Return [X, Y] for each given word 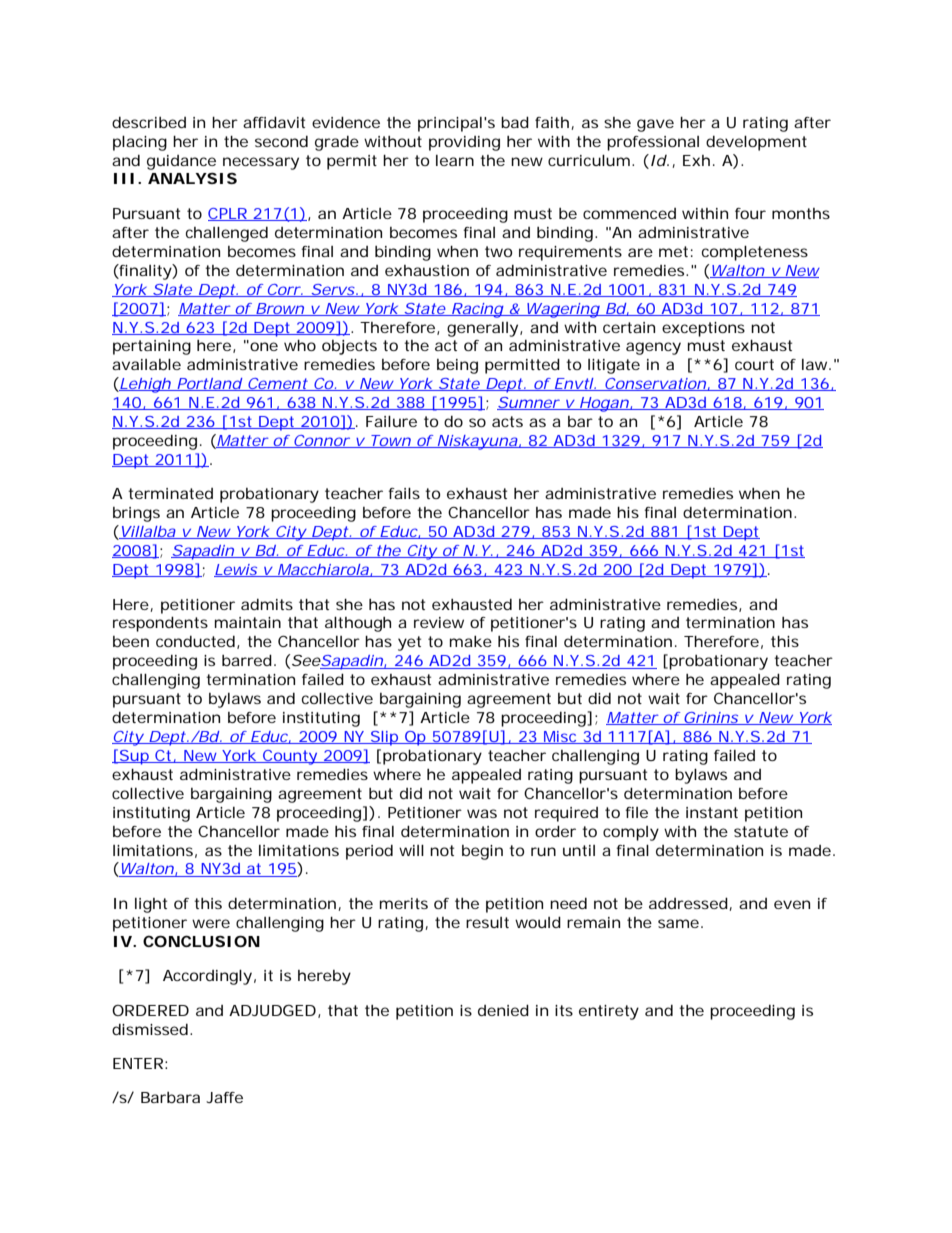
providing [464, 143]
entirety [609, 1012]
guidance [181, 162]
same [678, 923]
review [439, 622]
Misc [560, 737]
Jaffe [224, 1097]
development [756, 143]
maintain [248, 622]
